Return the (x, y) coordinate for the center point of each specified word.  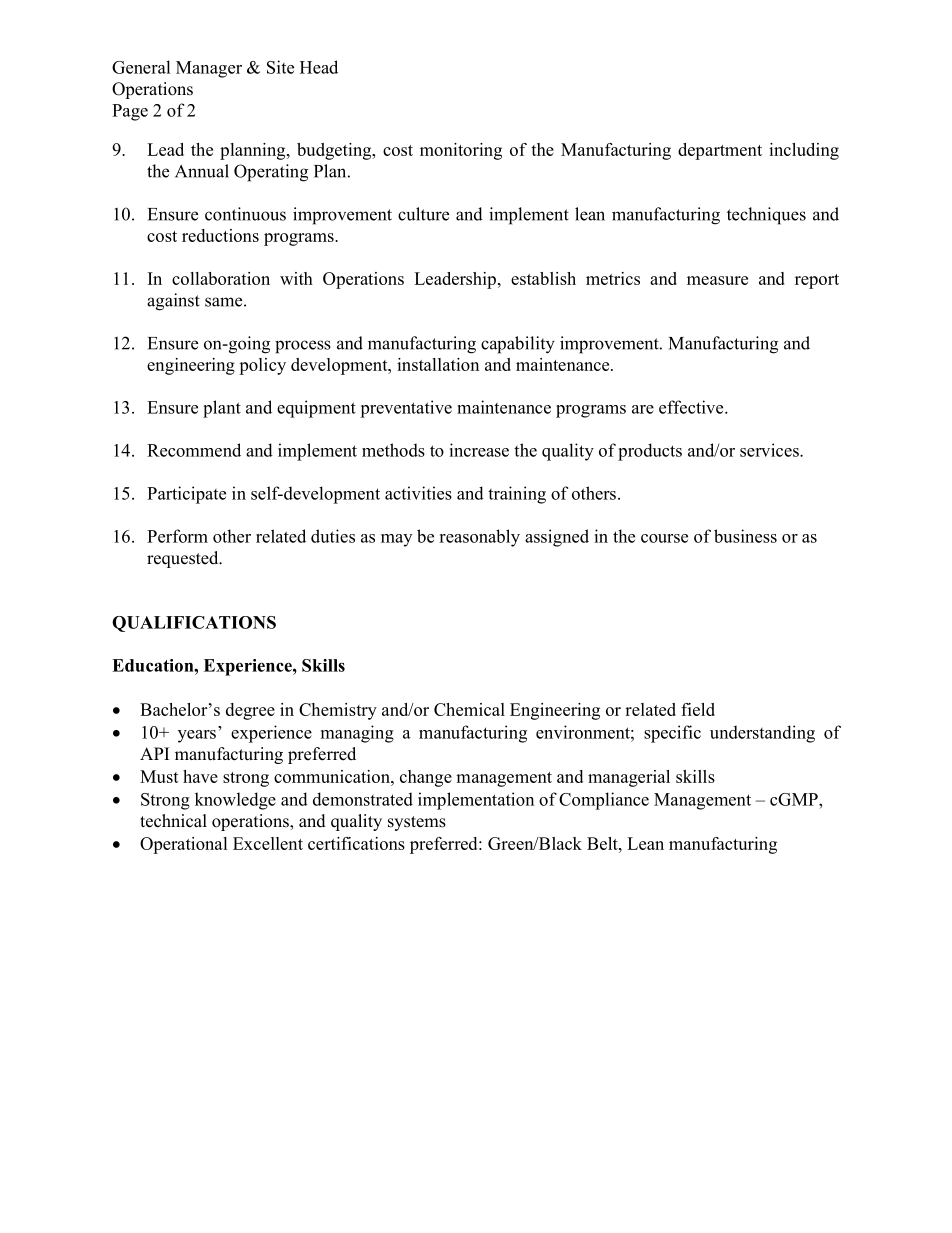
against (173, 302)
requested (184, 559)
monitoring (461, 151)
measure (717, 280)
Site (280, 67)
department (720, 151)
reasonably (479, 538)
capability (518, 345)
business (745, 536)
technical (173, 821)
